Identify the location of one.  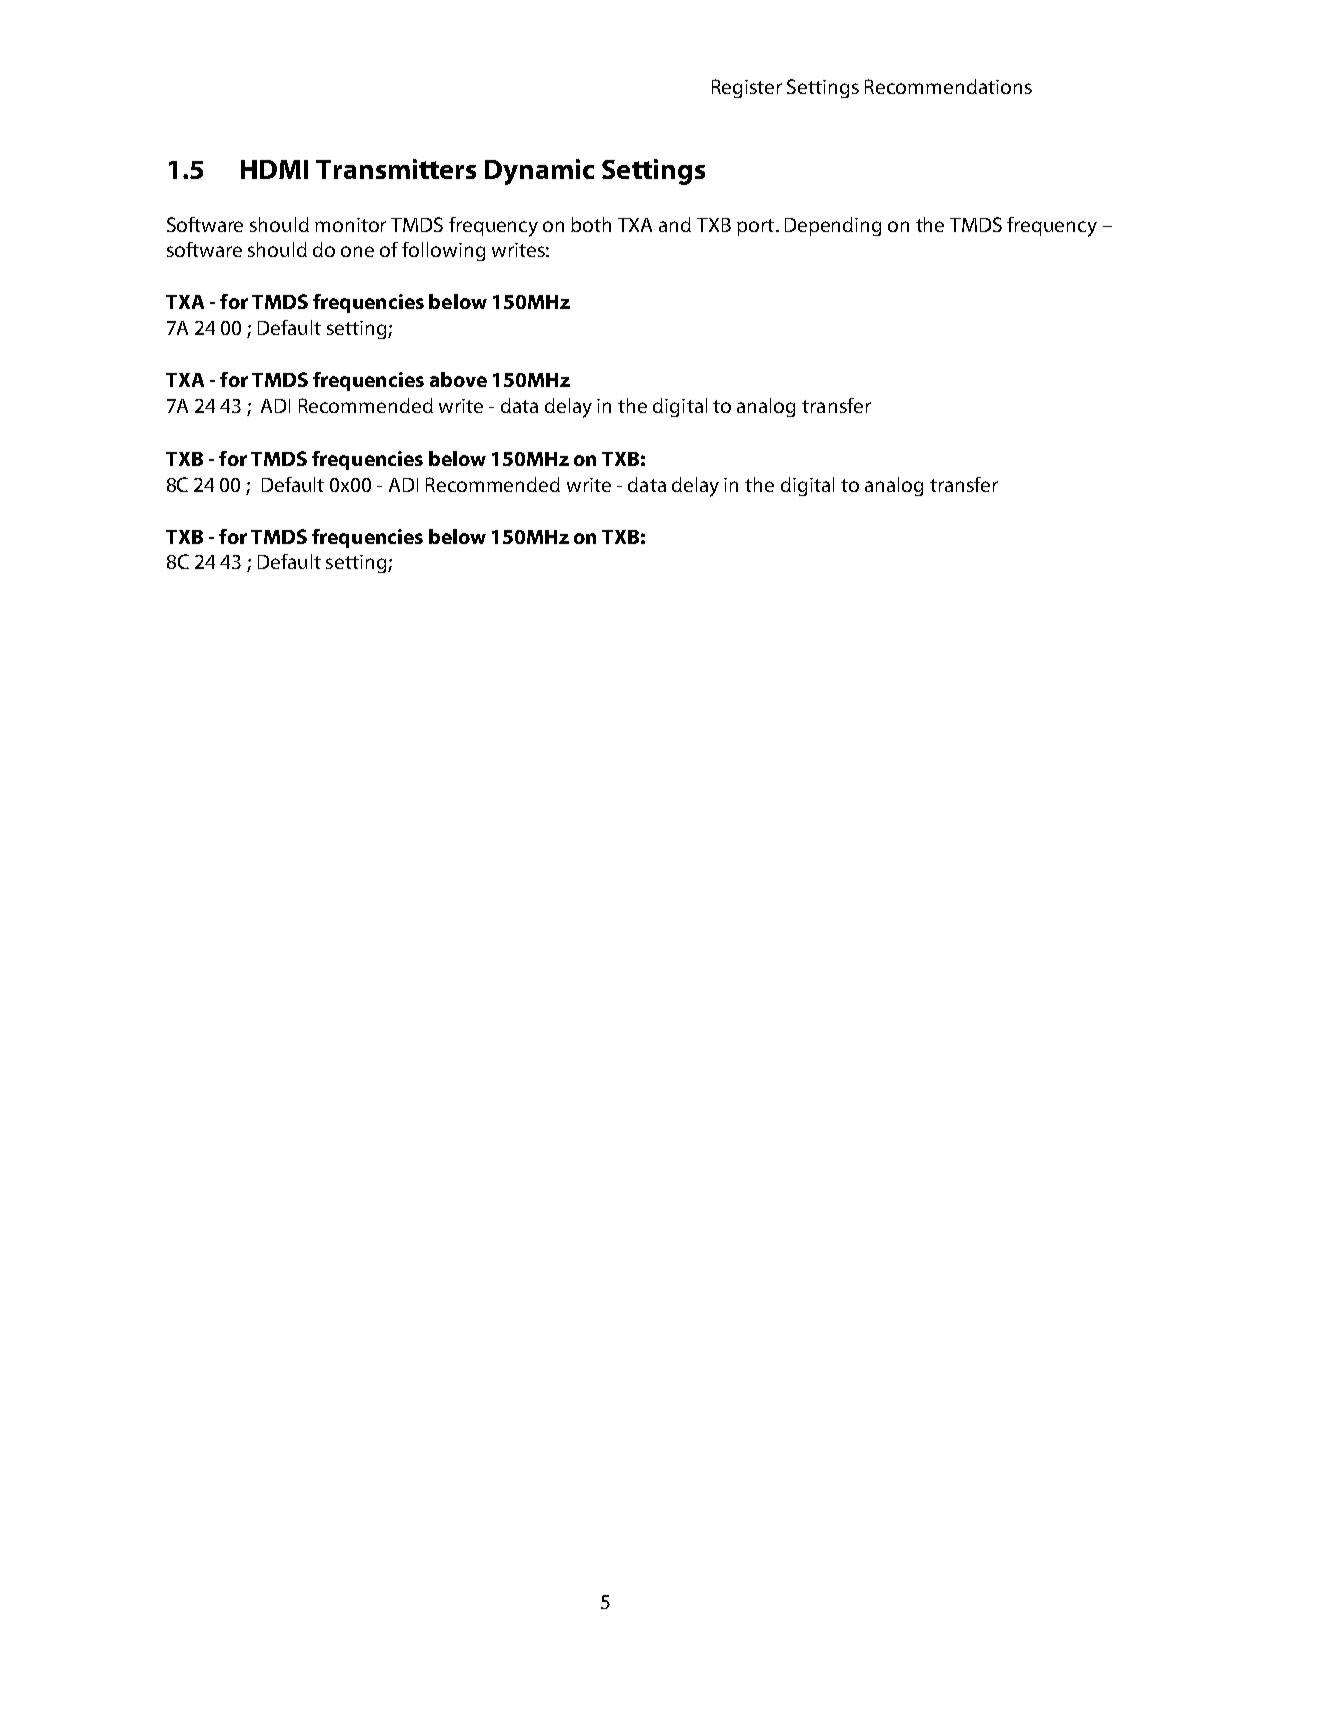
(357, 251).
